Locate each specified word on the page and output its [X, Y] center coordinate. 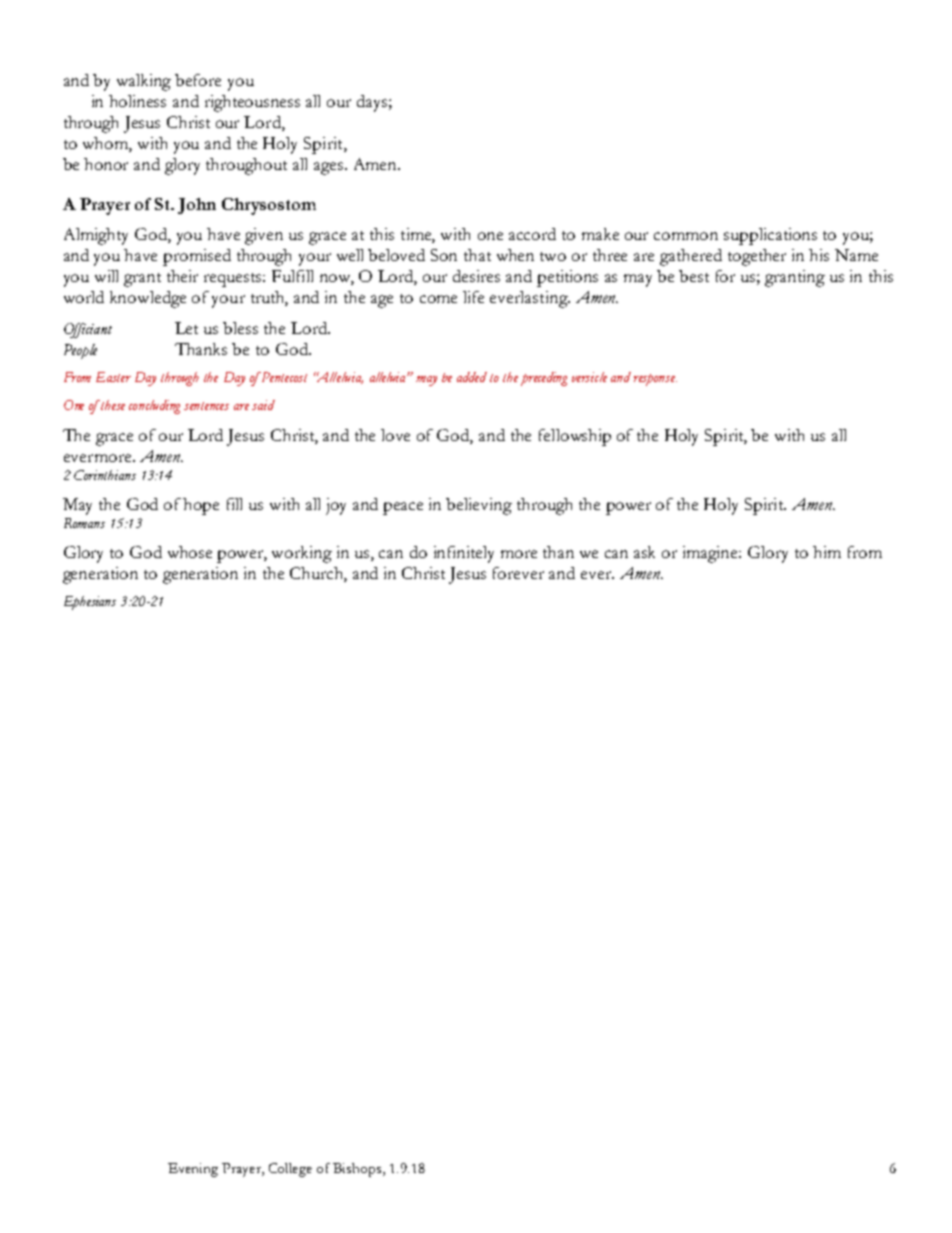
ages [328, 168]
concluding [154, 407]
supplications [770, 236]
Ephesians [90, 603]
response [655, 380]
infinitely [464, 554]
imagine [712, 554]
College [290, 1170]
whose [190, 552]
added [472, 377]
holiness [137, 101]
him [827, 552]
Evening [193, 1170]
